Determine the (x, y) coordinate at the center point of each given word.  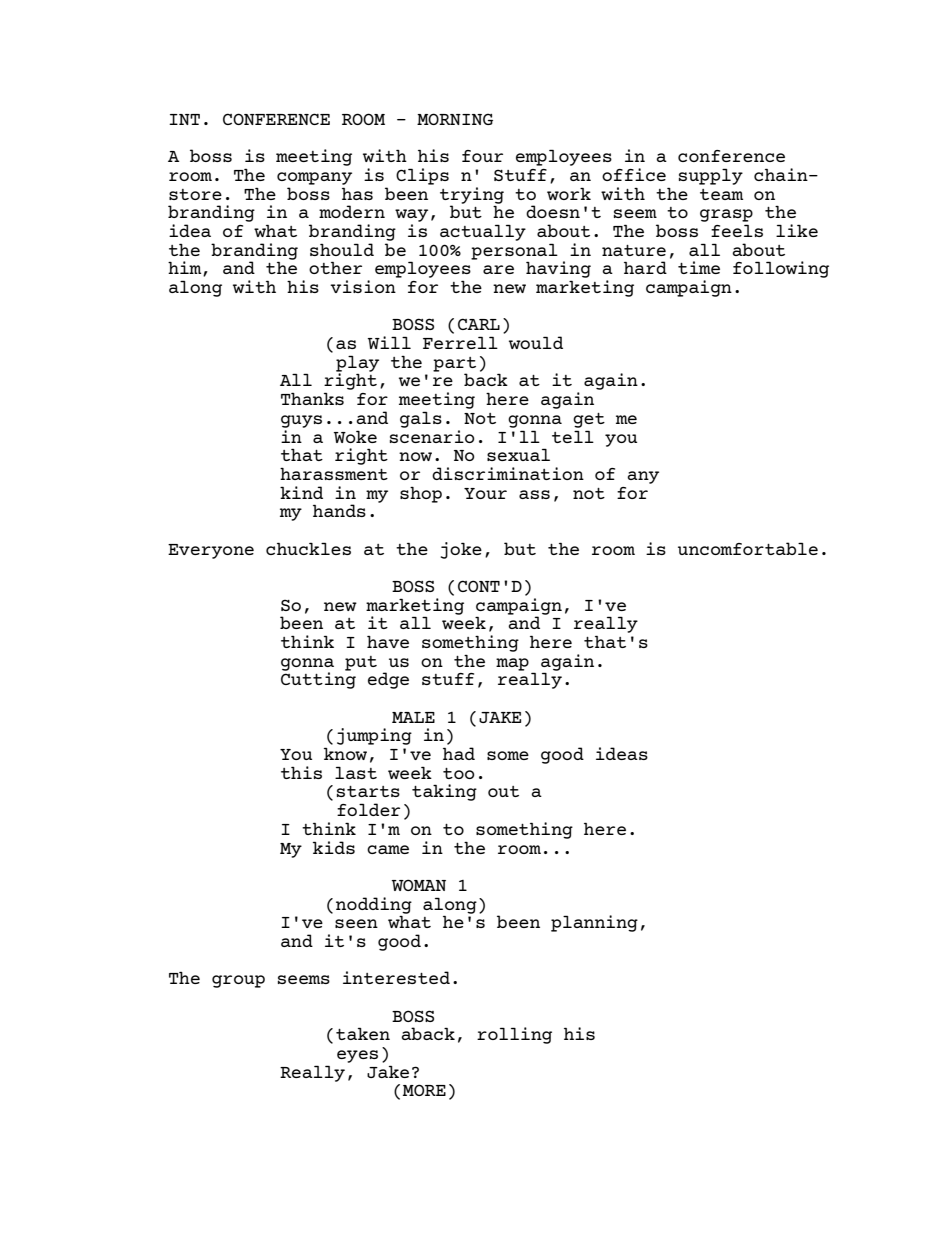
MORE (424, 1090)
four (482, 156)
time (699, 267)
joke (461, 550)
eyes (357, 1056)
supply (711, 176)
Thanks (312, 398)
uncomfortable (748, 548)
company (314, 178)
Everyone (211, 551)
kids (334, 847)
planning (594, 923)
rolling (514, 1035)
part (454, 365)
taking (444, 792)
